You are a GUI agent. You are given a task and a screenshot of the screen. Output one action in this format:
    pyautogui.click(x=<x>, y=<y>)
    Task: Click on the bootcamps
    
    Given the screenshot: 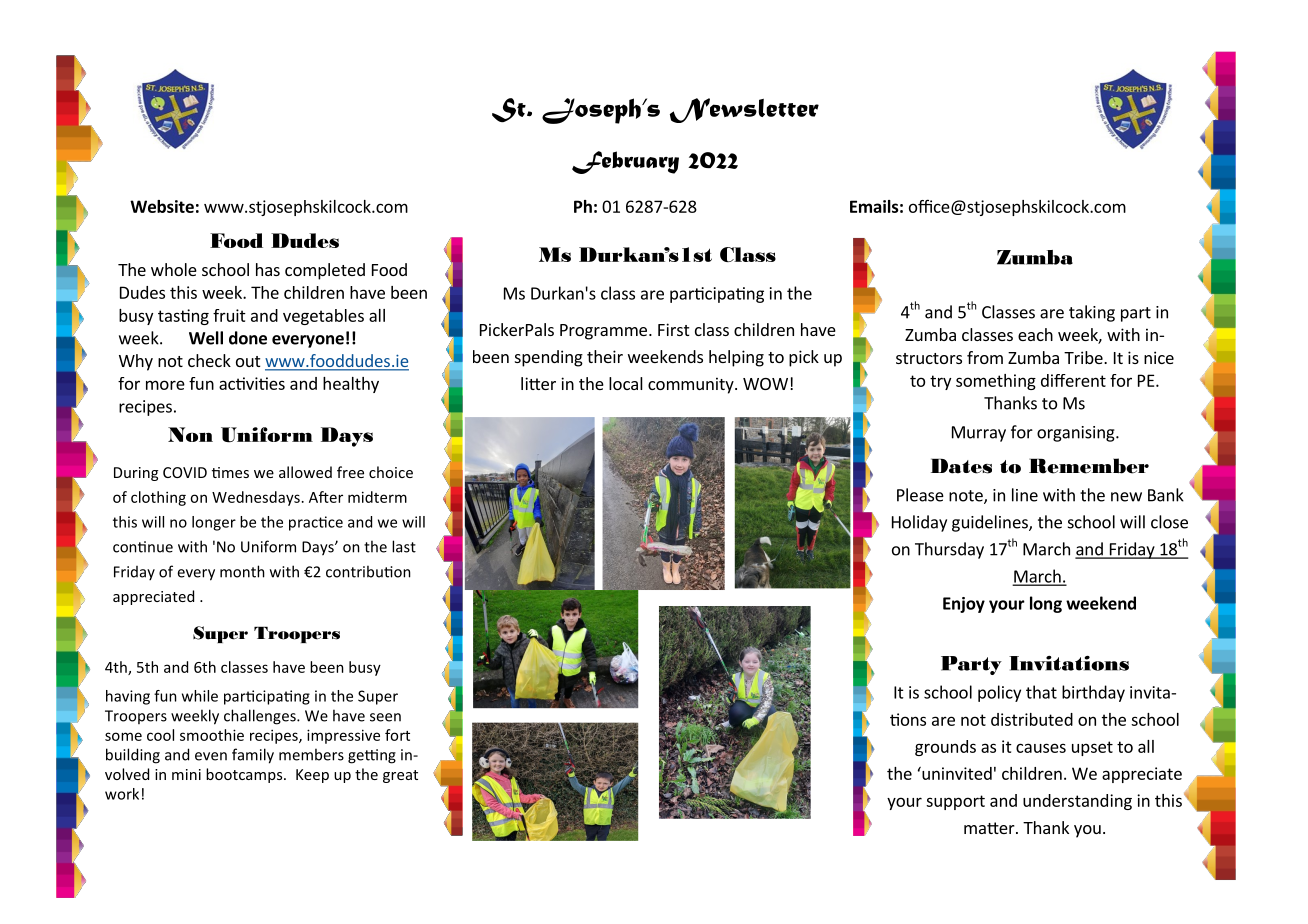 What is the action you would take?
    pyautogui.click(x=245, y=775)
